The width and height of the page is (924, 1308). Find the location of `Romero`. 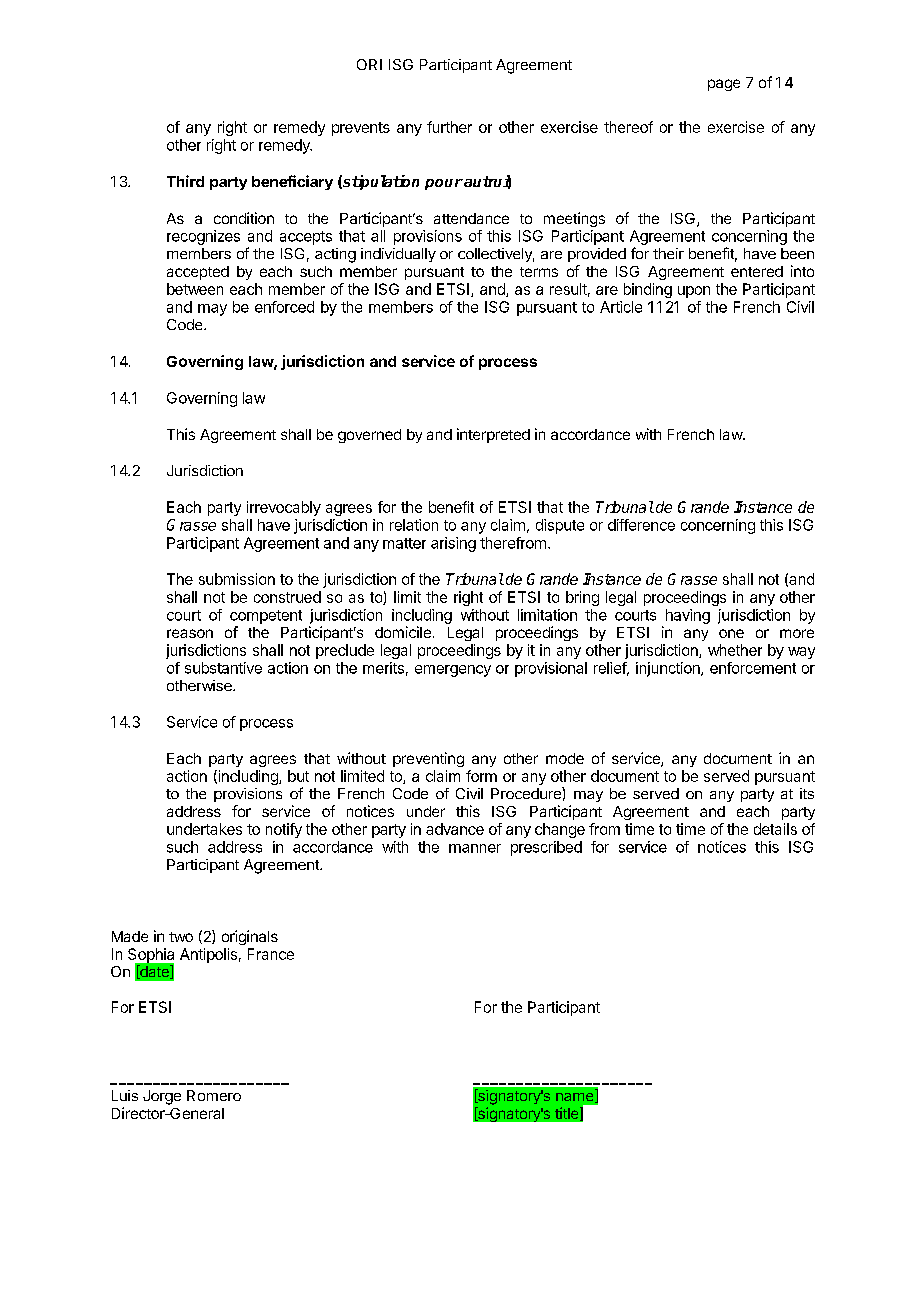

Romero is located at coordinates (214, 1095).
